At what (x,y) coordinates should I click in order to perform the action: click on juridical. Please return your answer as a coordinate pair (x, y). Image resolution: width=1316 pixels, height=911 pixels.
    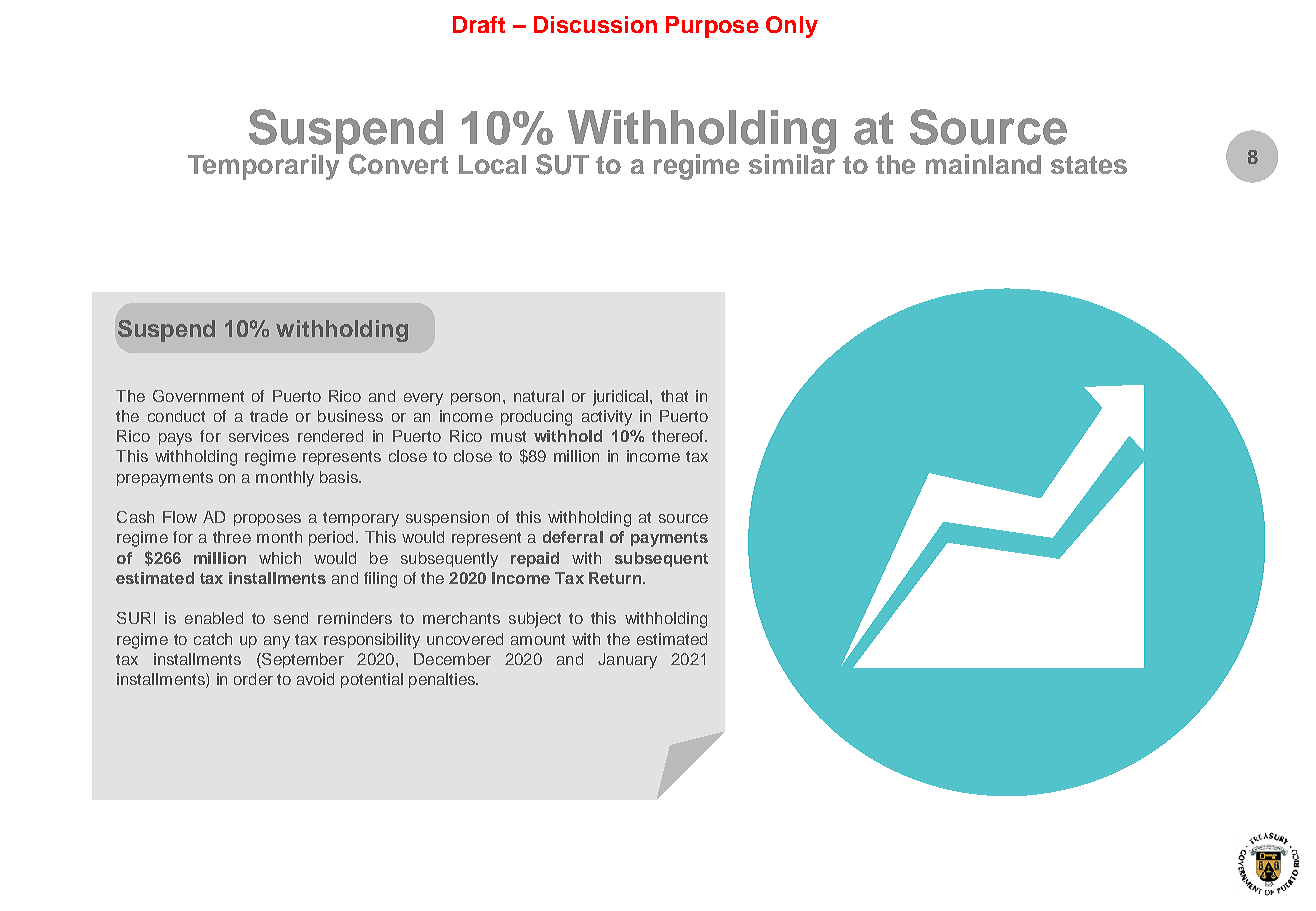
    Looking at the image, I should click on (622, 398).
